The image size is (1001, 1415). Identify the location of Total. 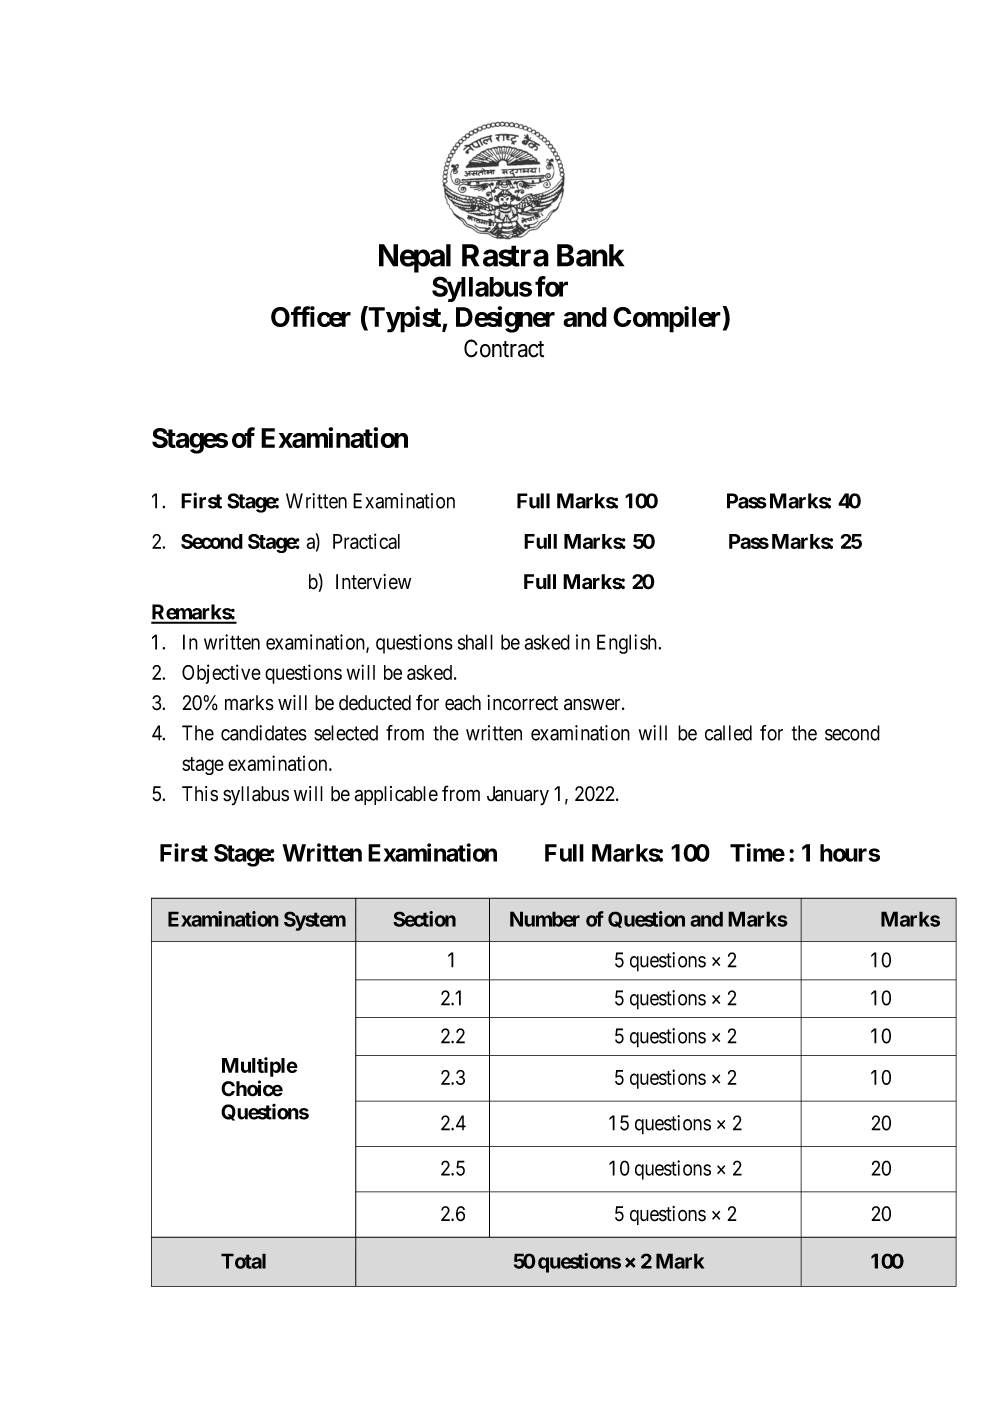
(243, 1261).
